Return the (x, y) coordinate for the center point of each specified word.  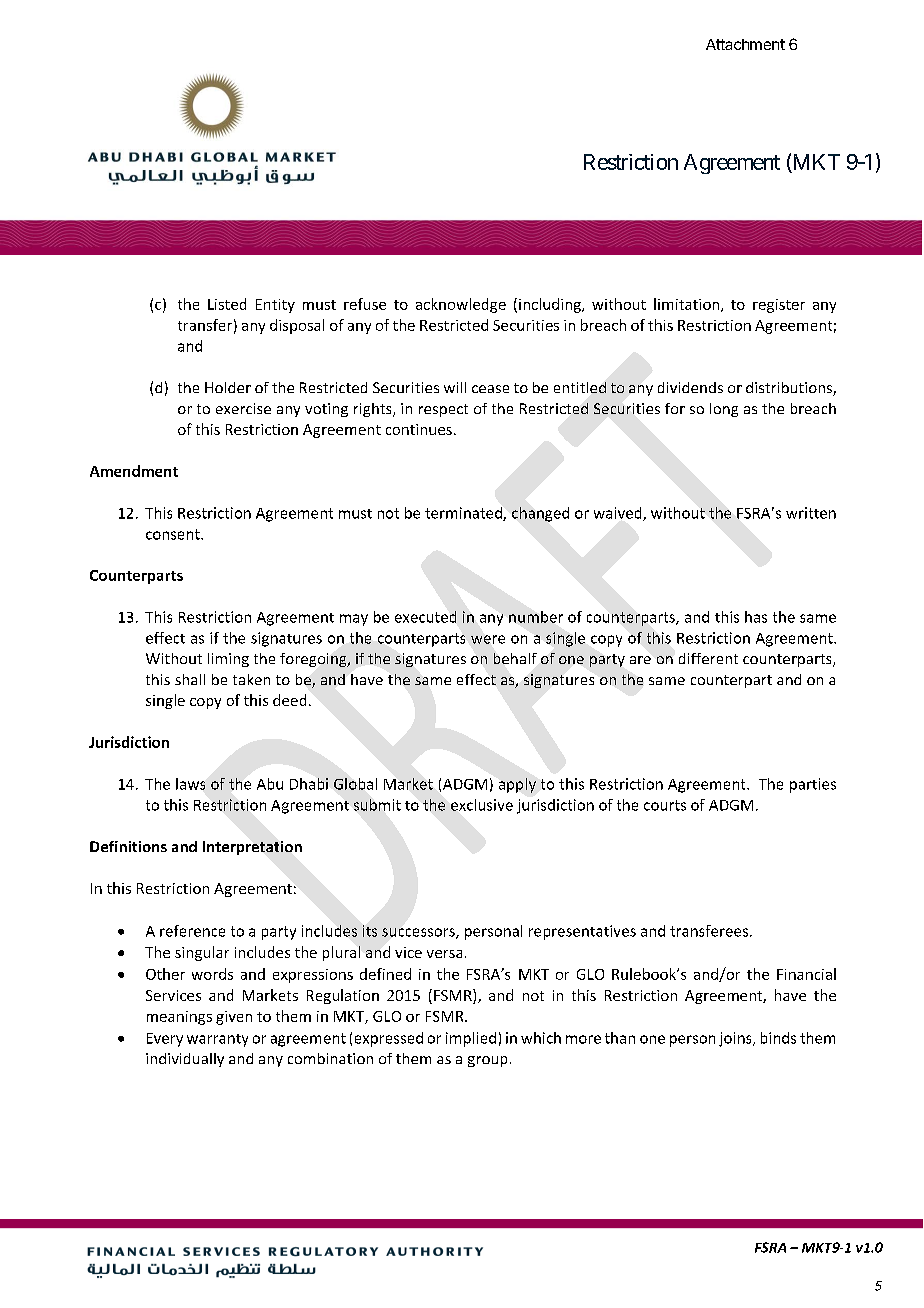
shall (190, 679)
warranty (217, 1040)
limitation (688, 305)
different (708, 658)
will (455, 387)
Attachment (745, 44)
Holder (228, 387)
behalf (515, 658)
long (724, 410)
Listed (227, 304)
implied (471, 1039)
